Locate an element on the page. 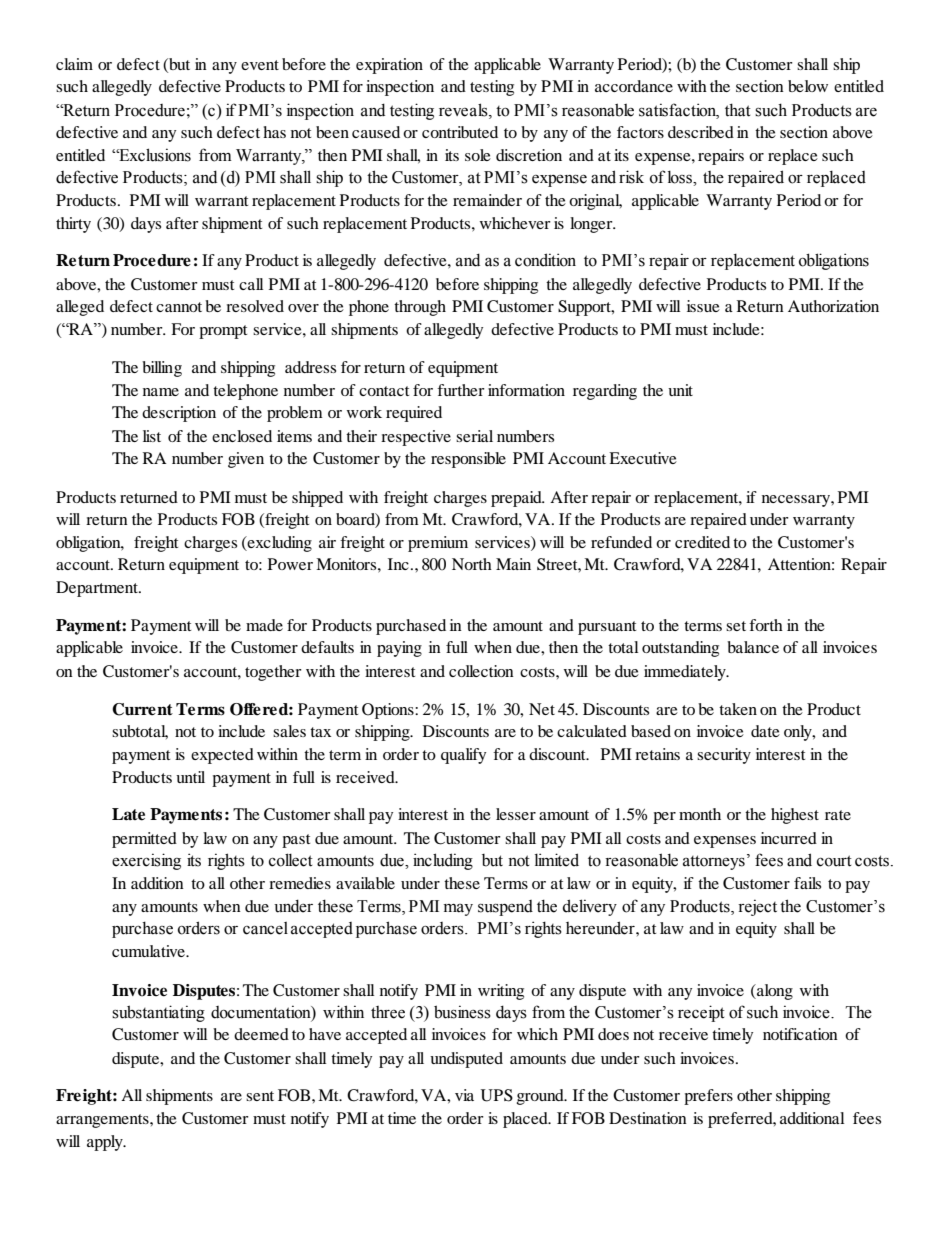 The width and height of the page is (952, 1233). reveals is located at coordinates (464, 110).
